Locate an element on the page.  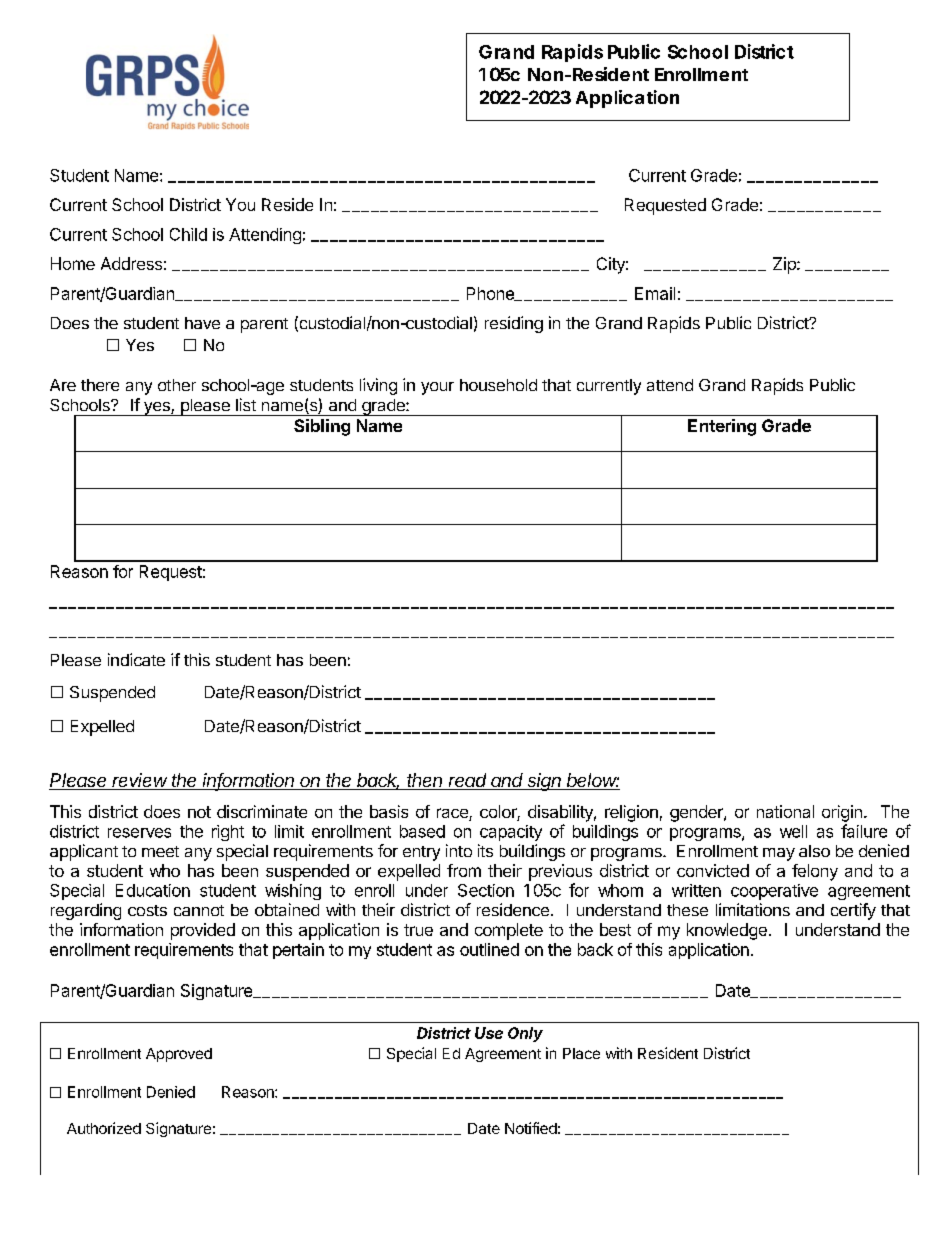
your is located at coordinates (437, 388).
